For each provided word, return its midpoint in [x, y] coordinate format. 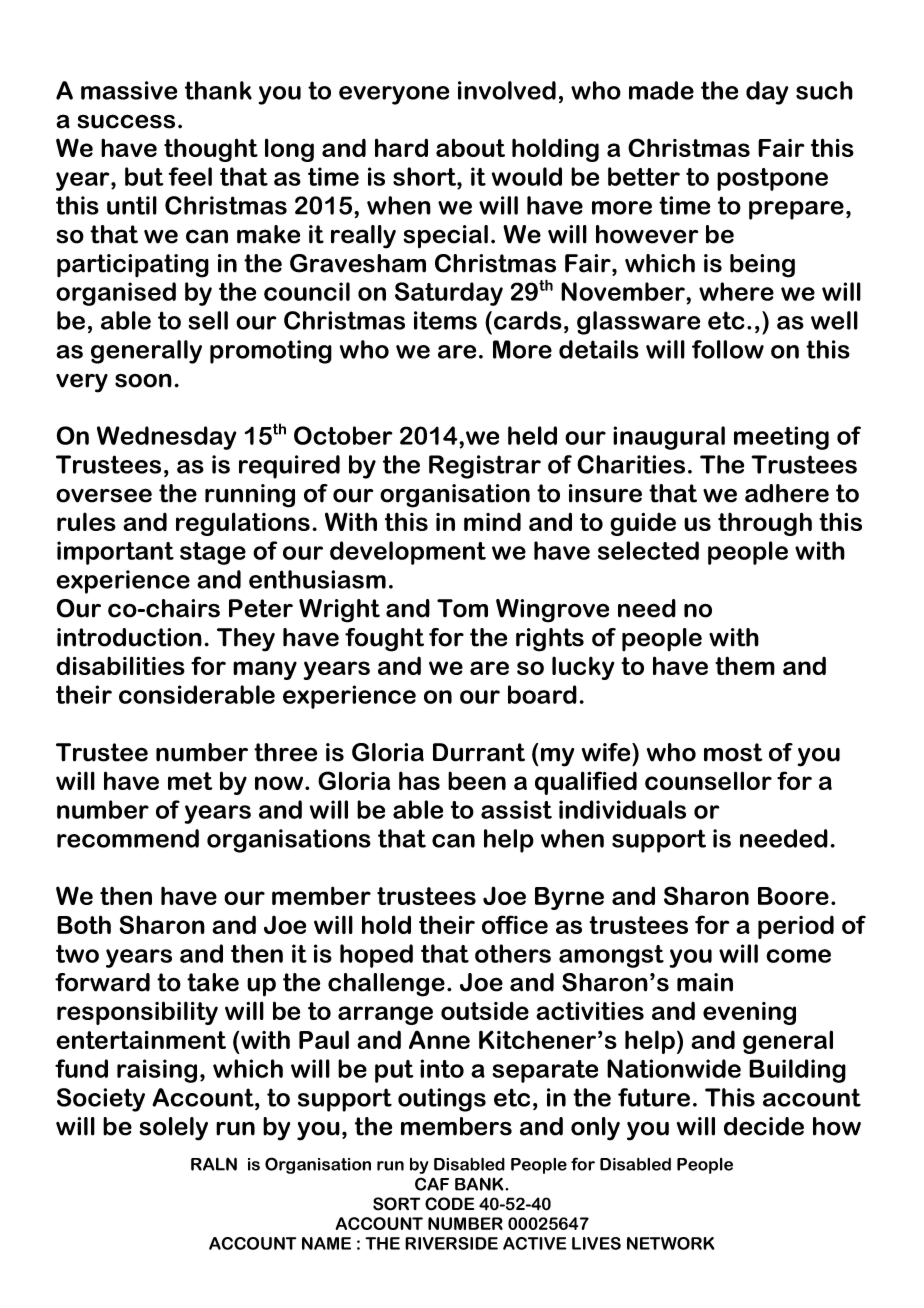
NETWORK [671, 1243]
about [470, 147]
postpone [772, 179]
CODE [449, 1204]
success [126, 121]
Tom [462, 608]
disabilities [120, 665]
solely [174, 1129]
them [745, 665]
